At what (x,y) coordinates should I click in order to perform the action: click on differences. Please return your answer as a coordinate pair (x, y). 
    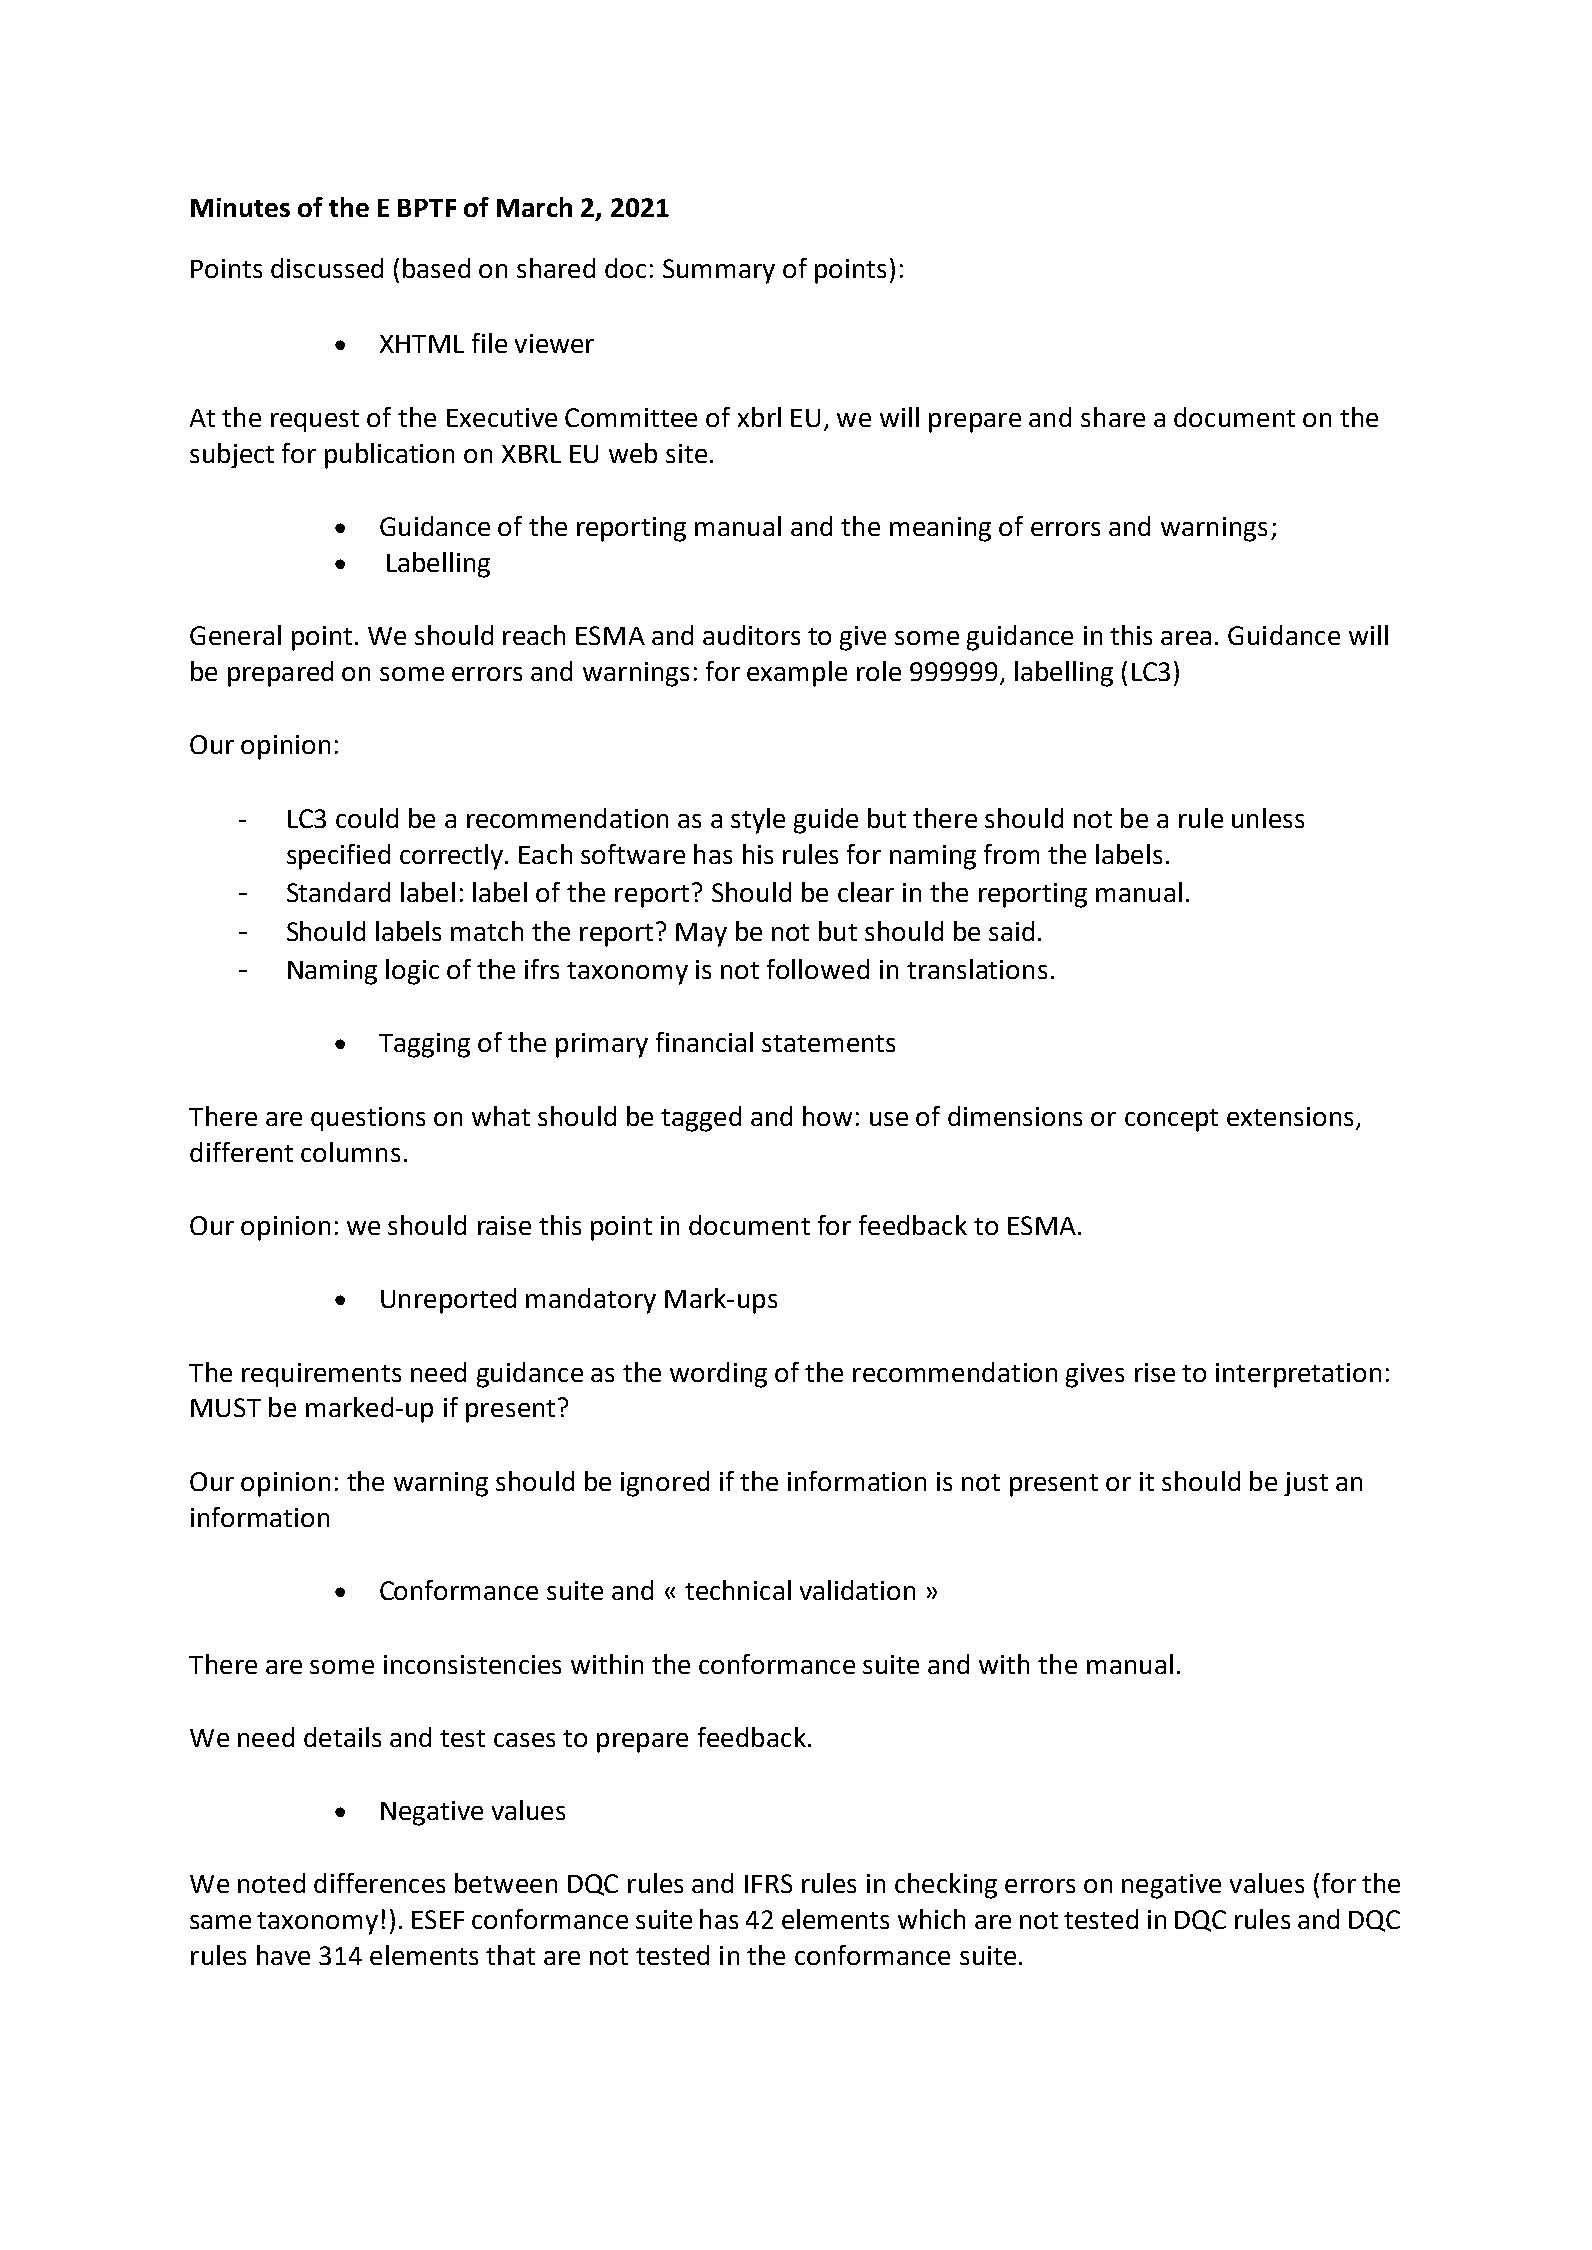
    Looking at the image, I should click on (379, 1883).
